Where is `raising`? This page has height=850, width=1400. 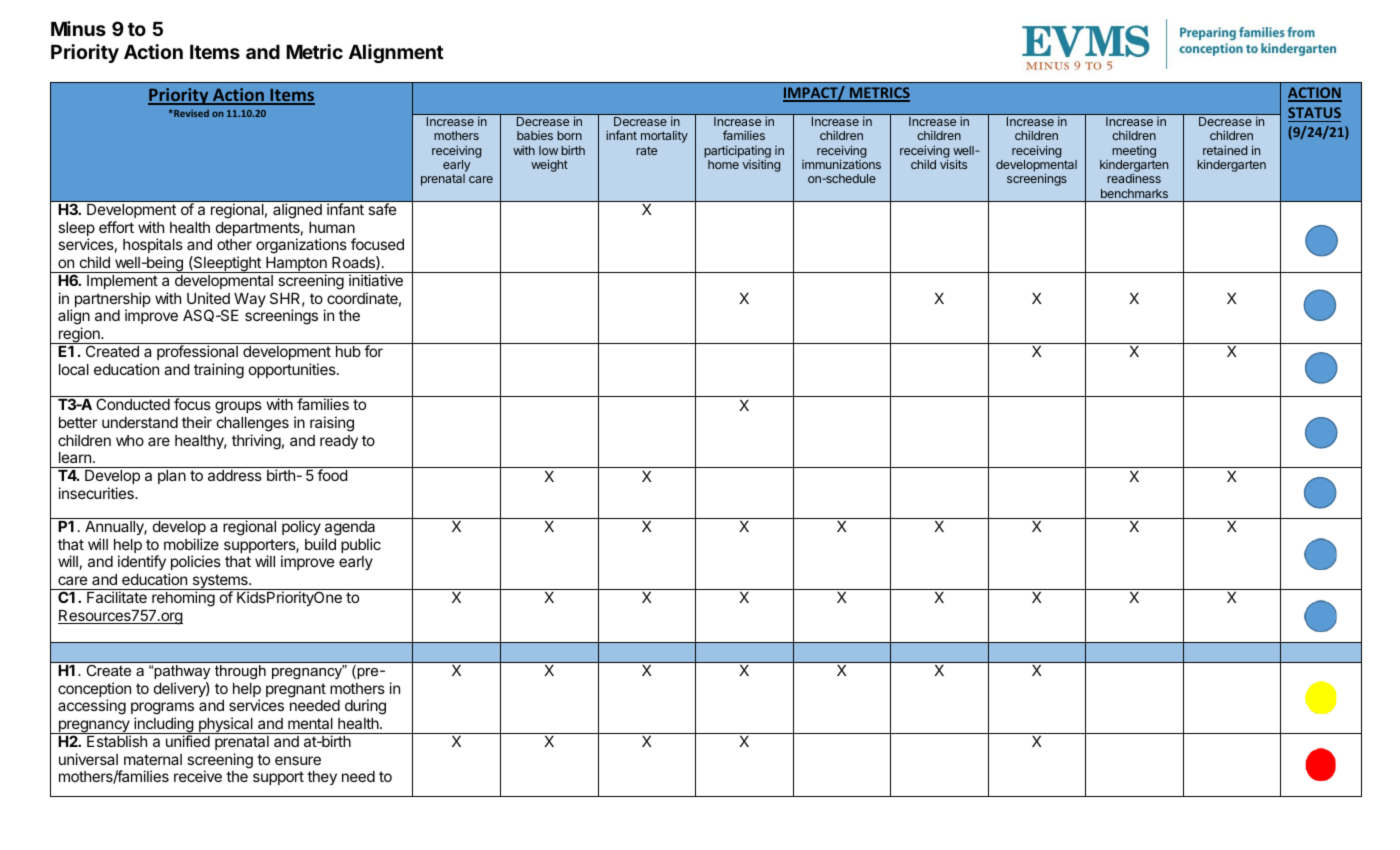
raising is located at coordinates (332, 424).
